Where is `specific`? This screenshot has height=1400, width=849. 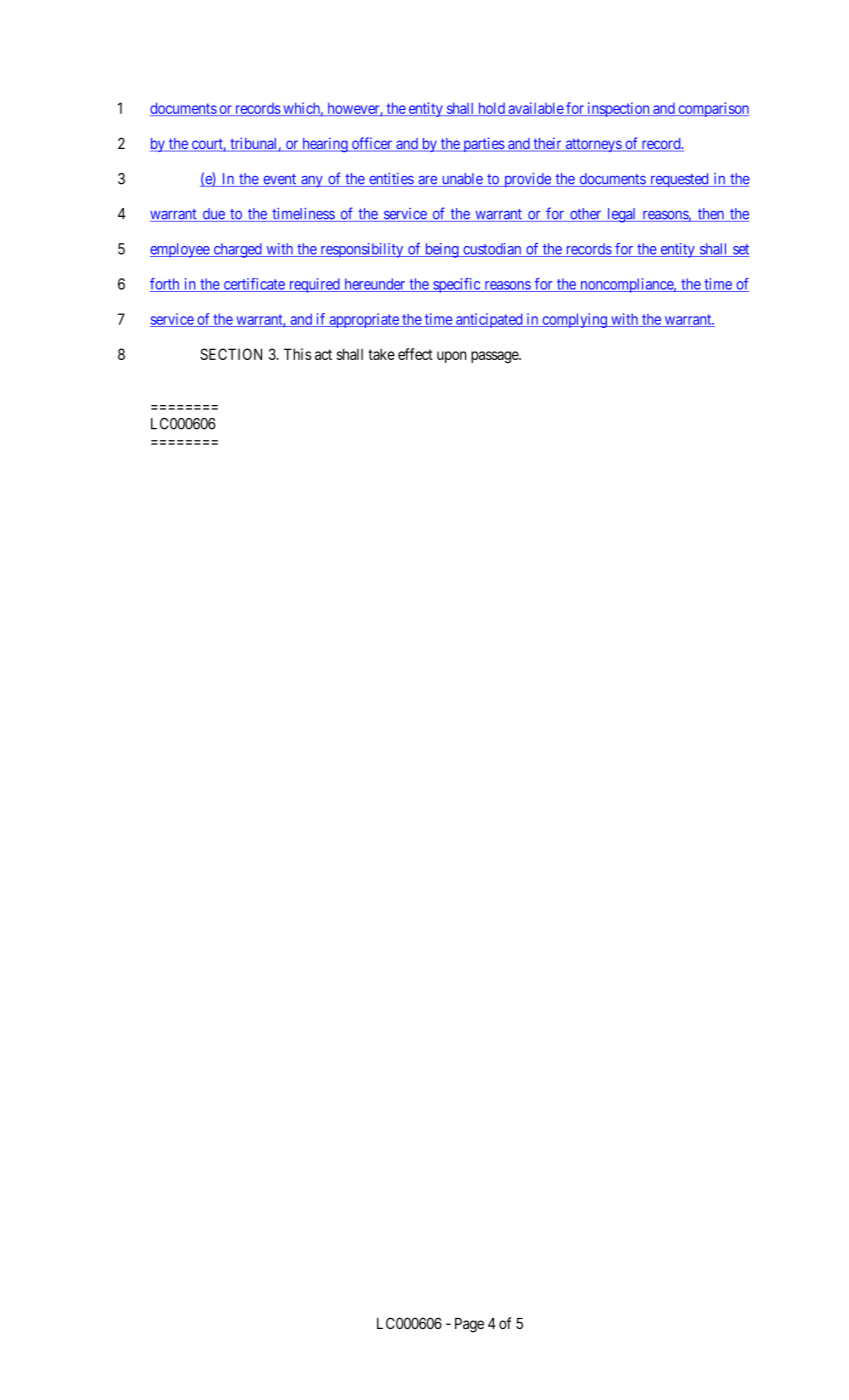 specific is located at coordinates (456, 285).
